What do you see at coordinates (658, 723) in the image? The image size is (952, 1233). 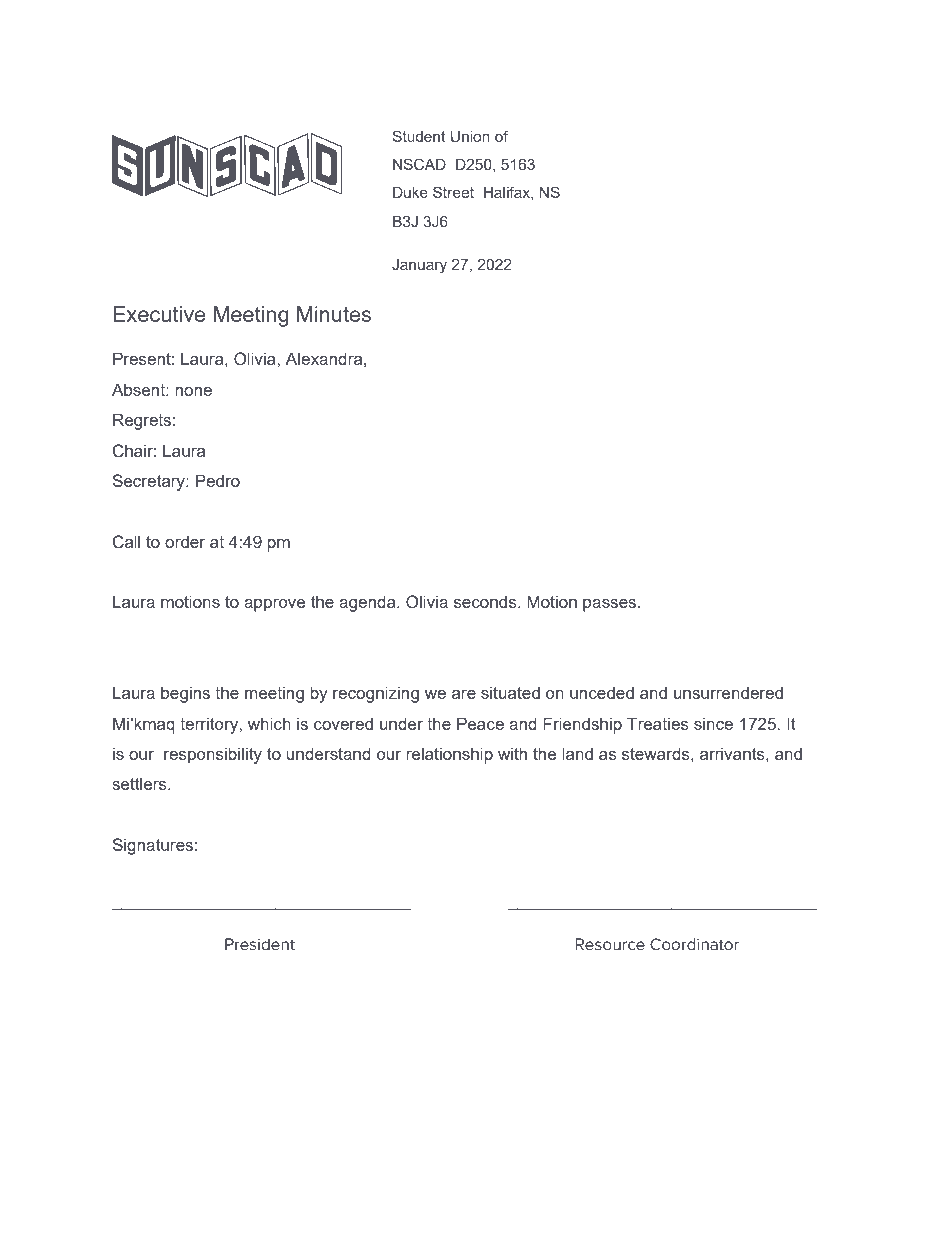 I see `Treaties` at bounding box center [658, 723].
